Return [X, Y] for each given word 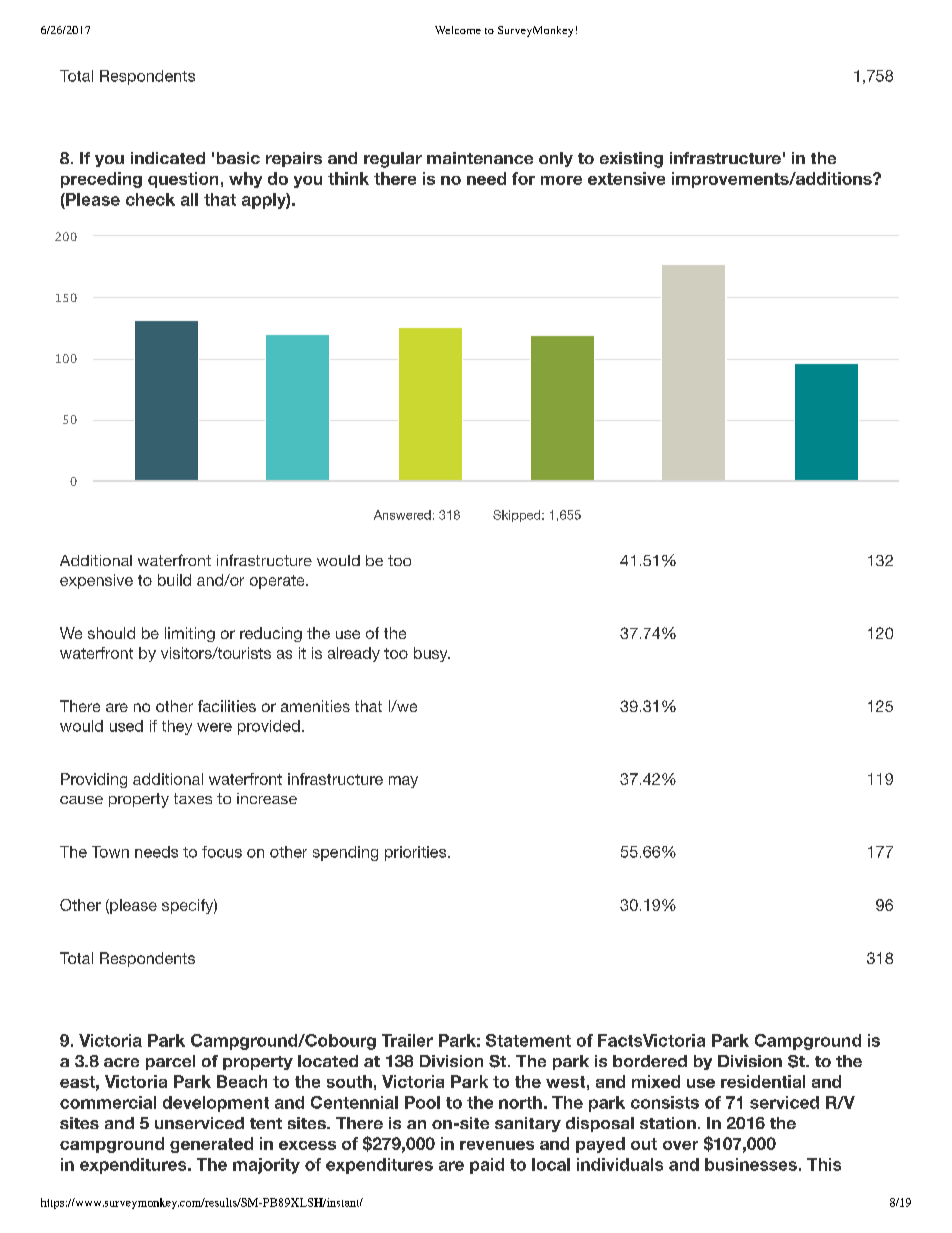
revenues [497, 1145]
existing [631, 160]
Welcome [458, 30]
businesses [751, 1164]
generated [211, 1145]
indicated [168, 158]
